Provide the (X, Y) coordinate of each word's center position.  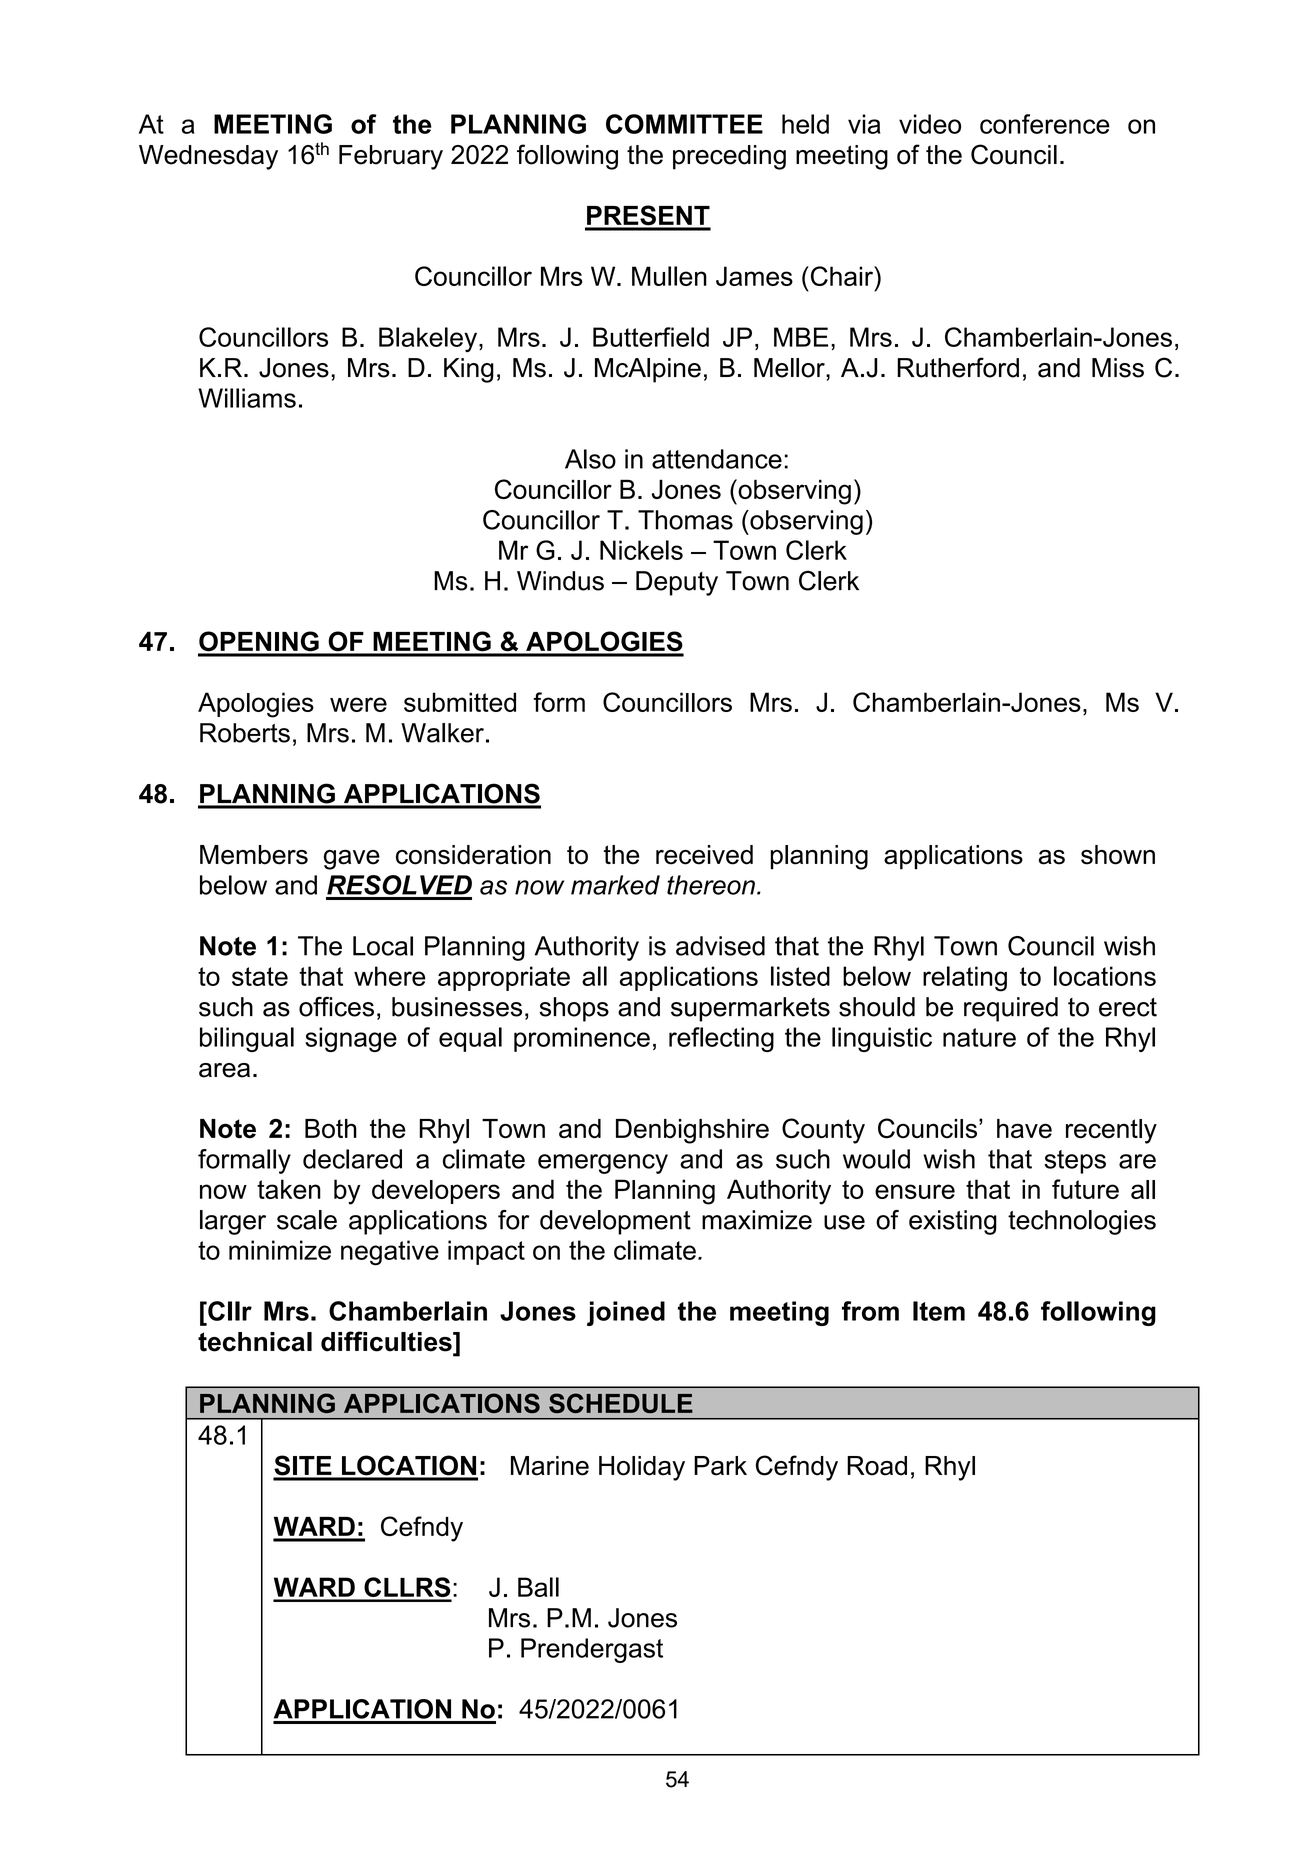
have (1024, 1129)
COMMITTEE (684, 124)
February (391, 157)
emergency (603, 1164)
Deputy (677, 583)
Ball (538, 1587)
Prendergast (592, 1650)
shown (1118, 855)
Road (877, 1466)
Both (331, 1129)
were (358, 704)
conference (1045, 124)
